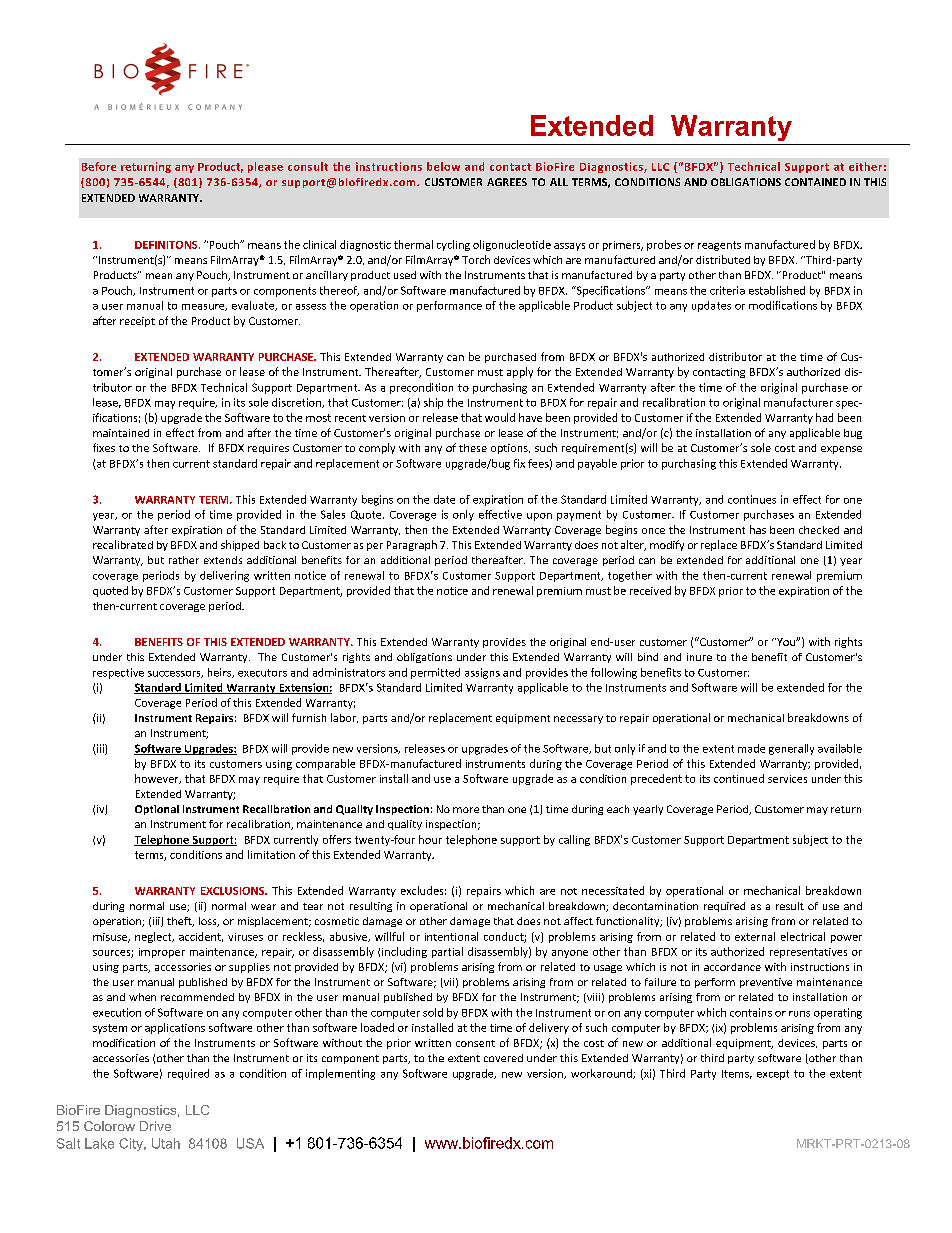 The width and height of the image is (952, 1233). Describe the element at coordinates (739, 778) in the image. I see `continued` at that location.
